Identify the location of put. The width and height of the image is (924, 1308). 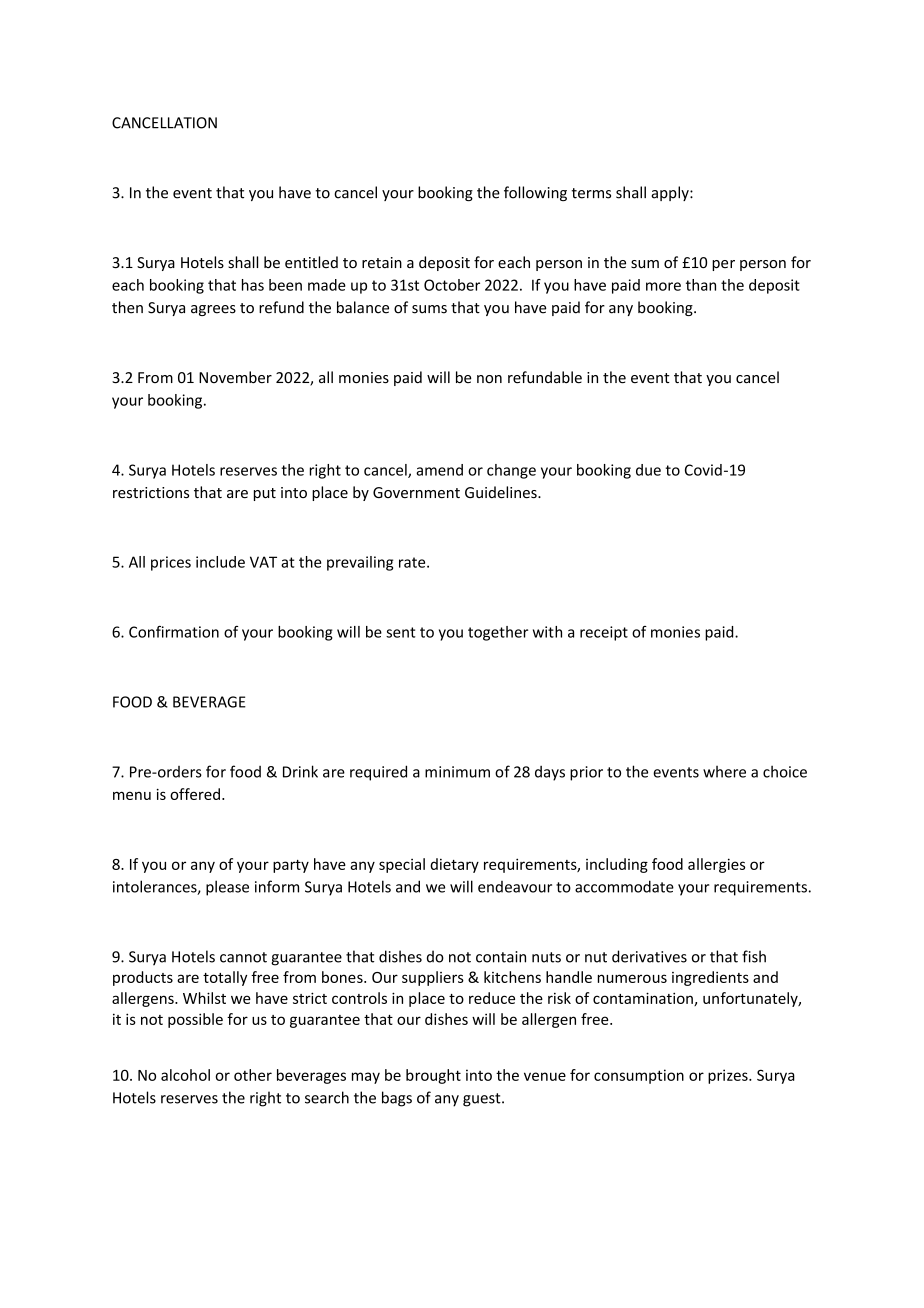
(265, 494).
